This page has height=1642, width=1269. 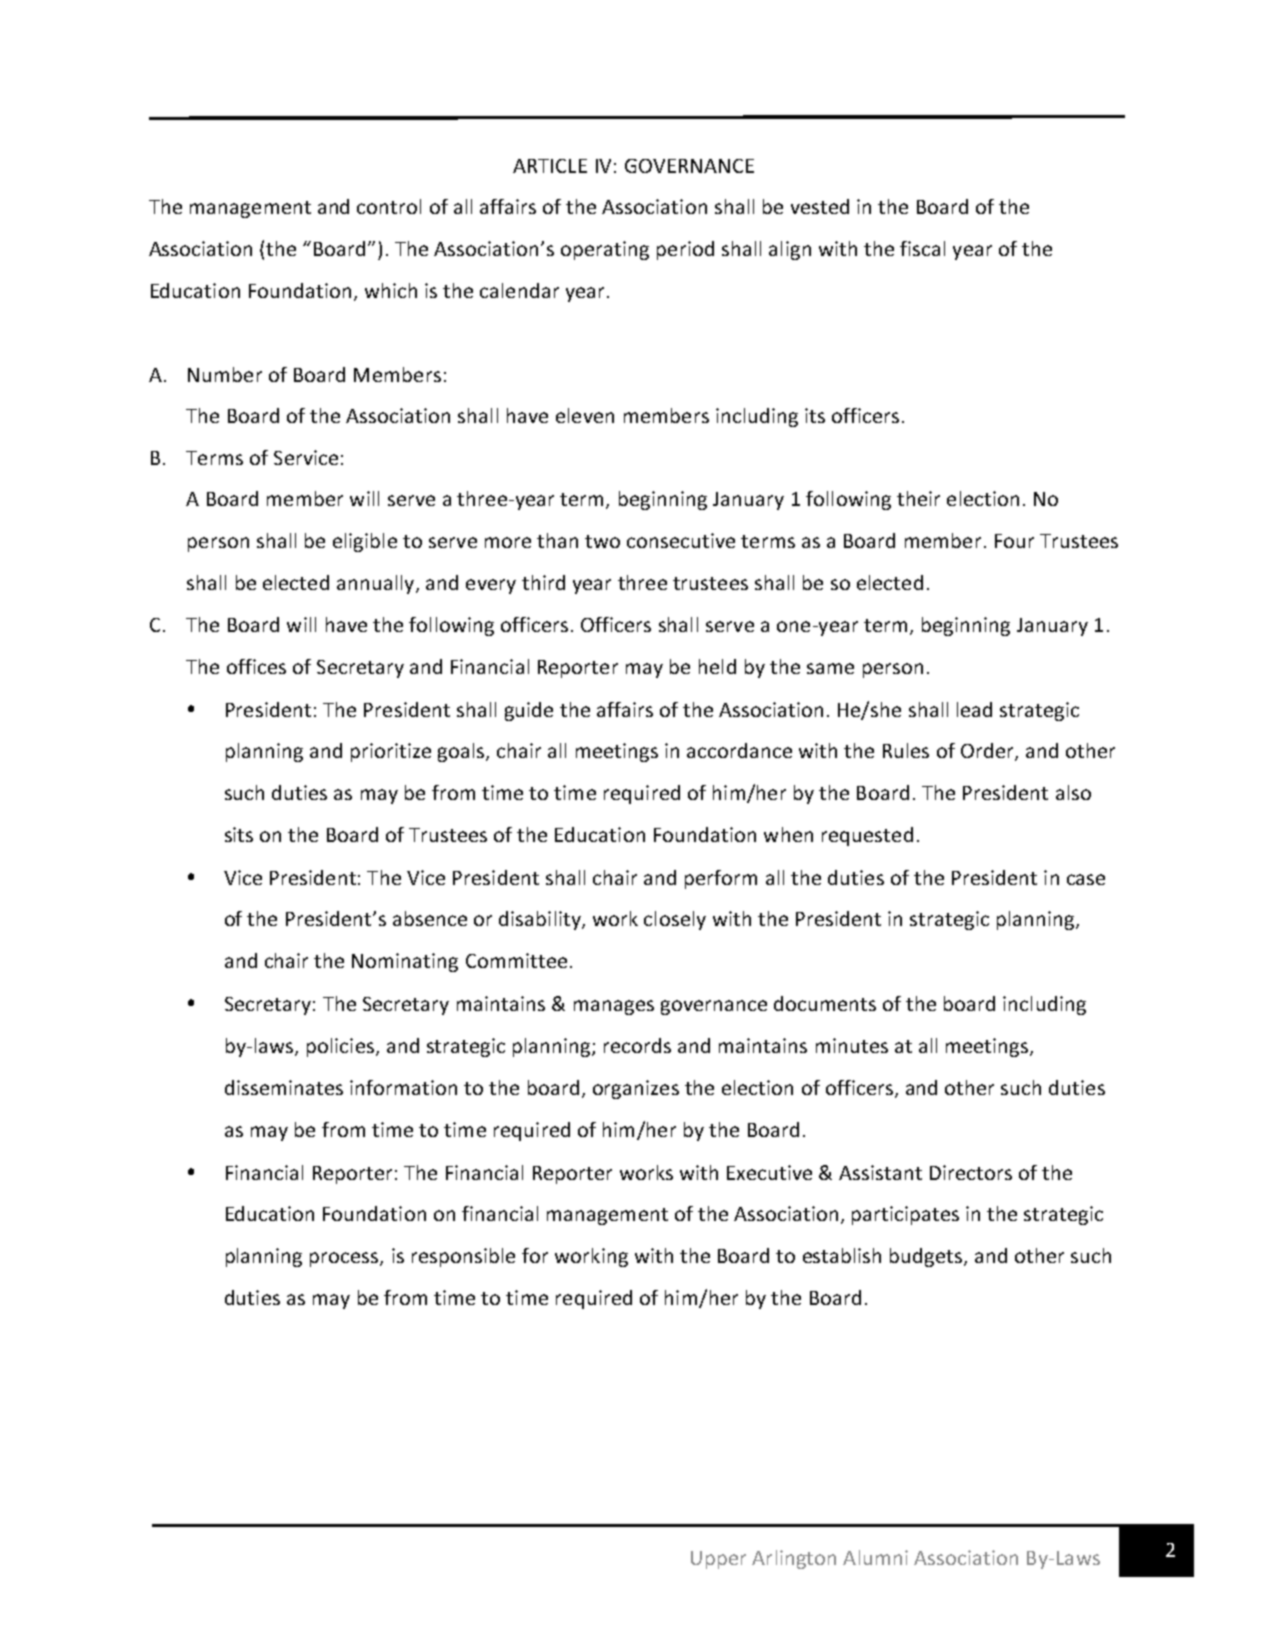 I want to click on period, so click(x=685, y=250).
